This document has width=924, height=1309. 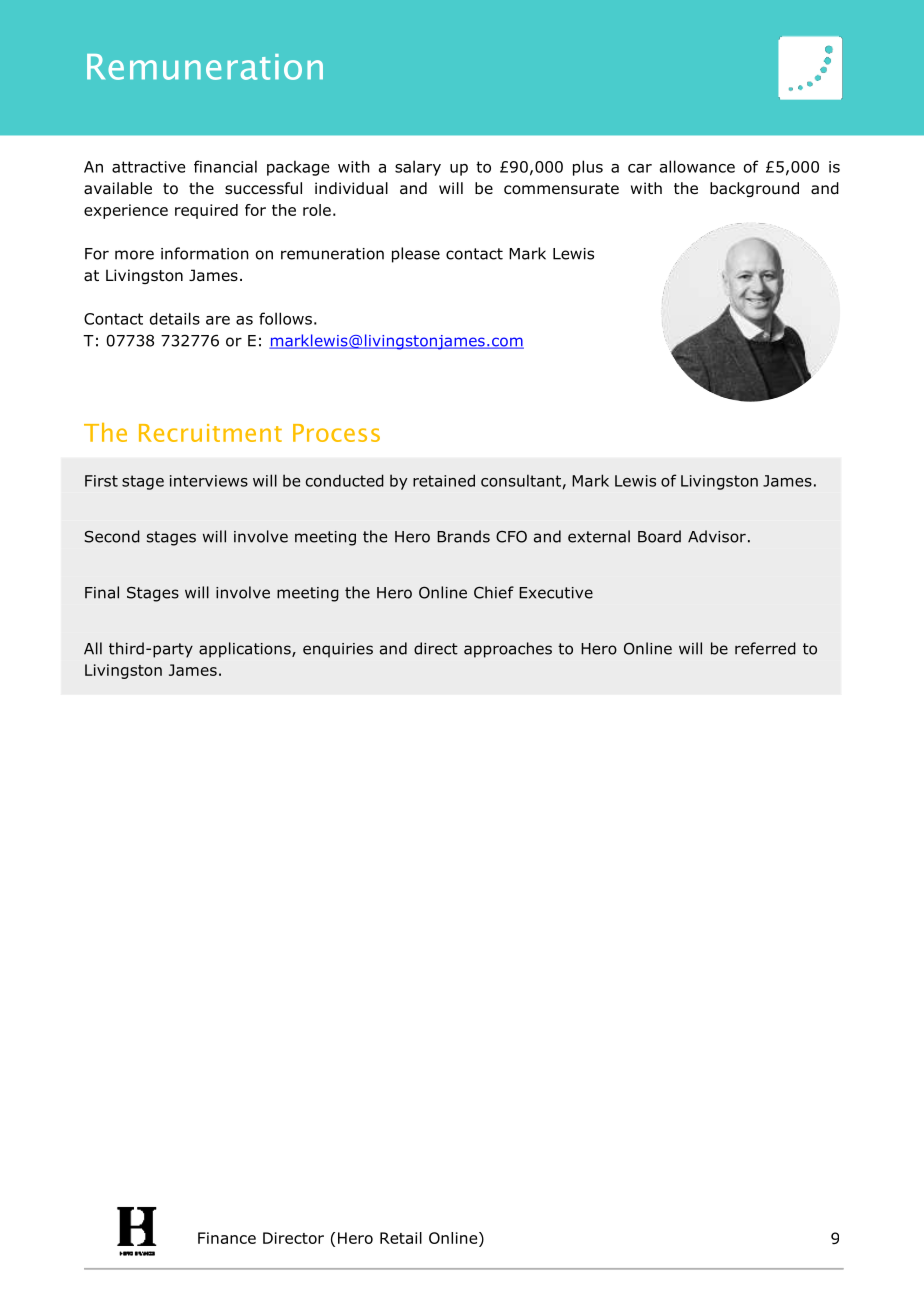 What do you see at coordinates (556, 593) in the document?
I see `Executive` at bounding box center [556, 593].
